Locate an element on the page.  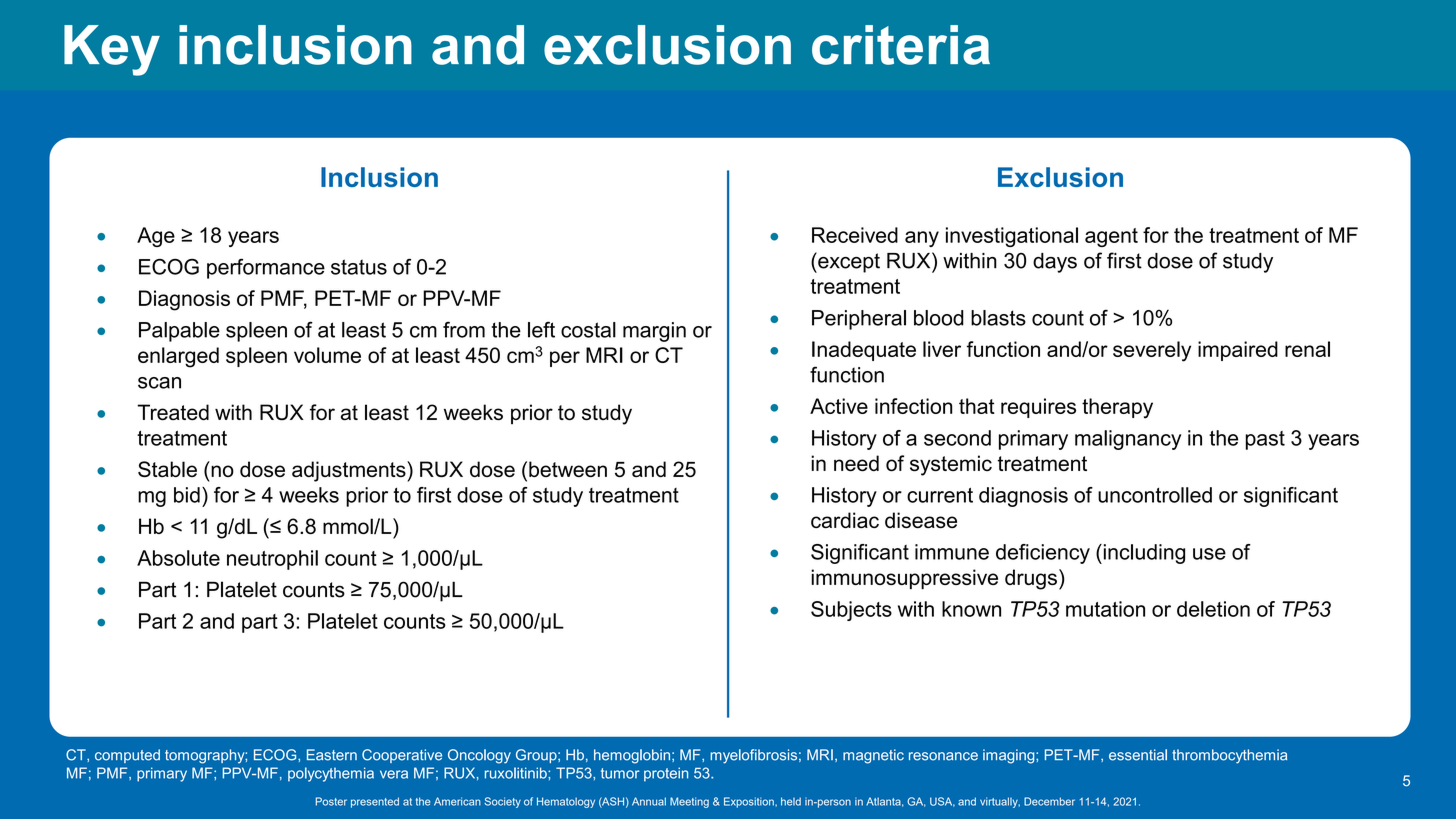
malignancy is located at coordinates (1128, 440).
